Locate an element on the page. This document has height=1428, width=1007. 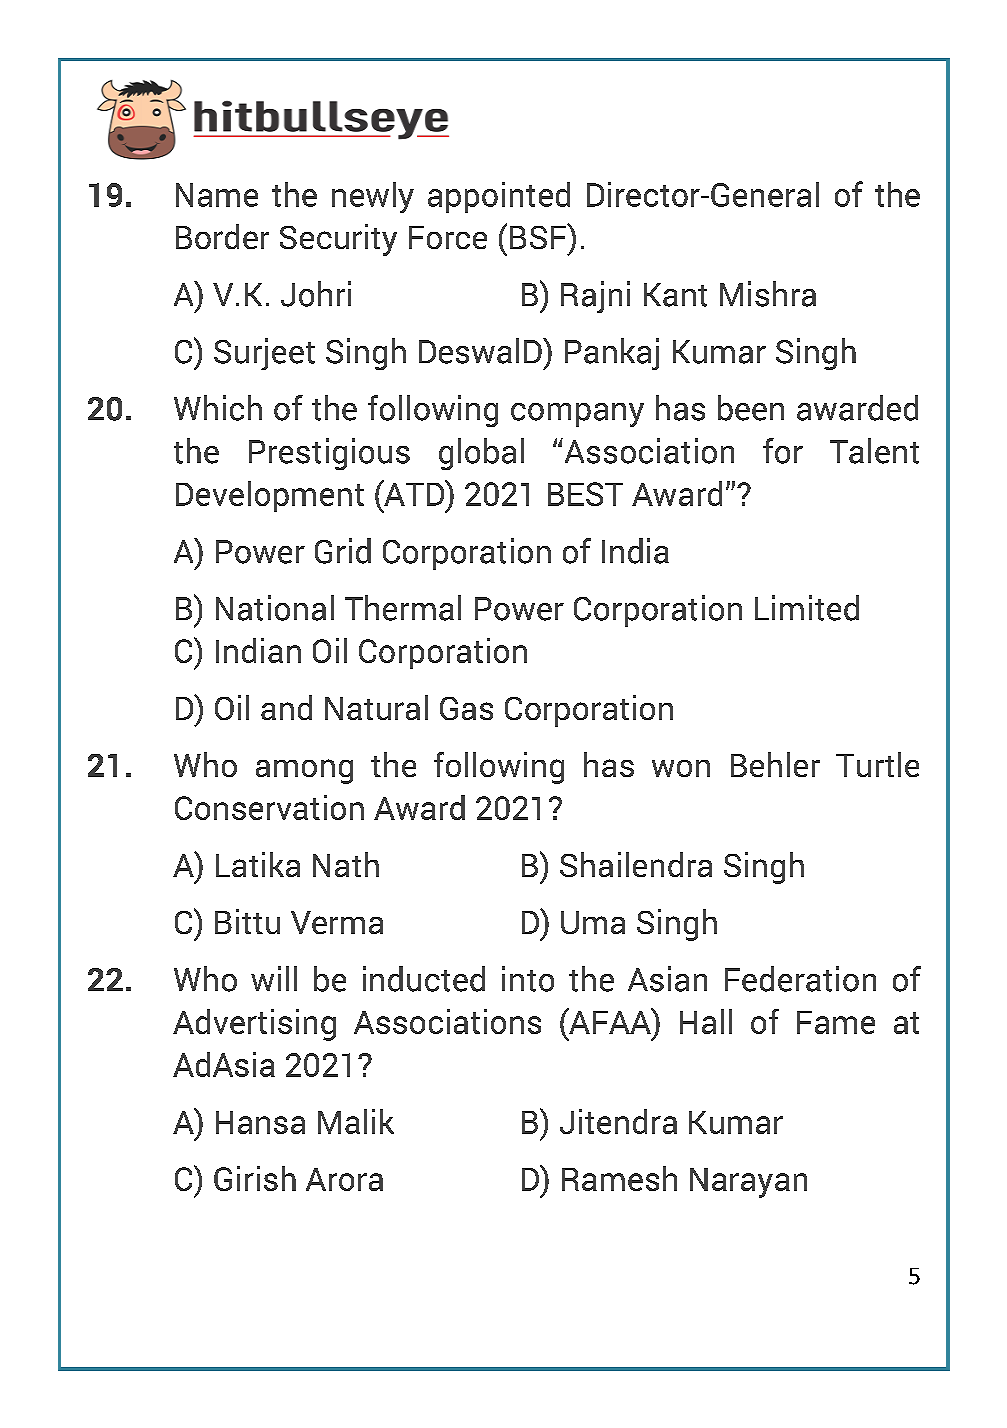
BSF is located at coordinates (539, 236).
